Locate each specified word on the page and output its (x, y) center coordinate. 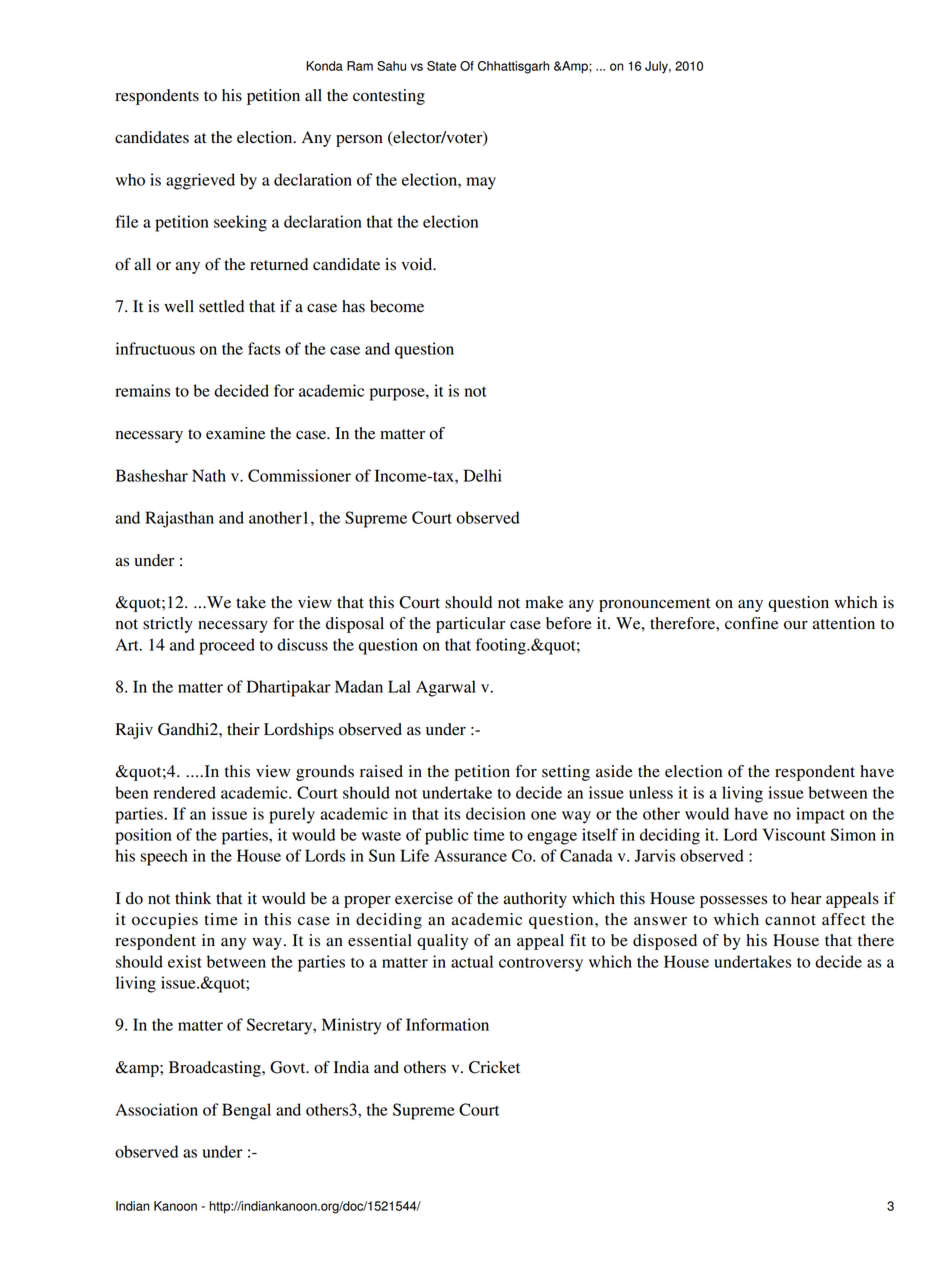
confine (751, 623)
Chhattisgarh (513, 67)
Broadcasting (216, 1069)
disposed (665, 942)
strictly (168, 625)
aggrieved (200, 181)
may (481, 183)
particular (470, 625)
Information (447, 1024)
